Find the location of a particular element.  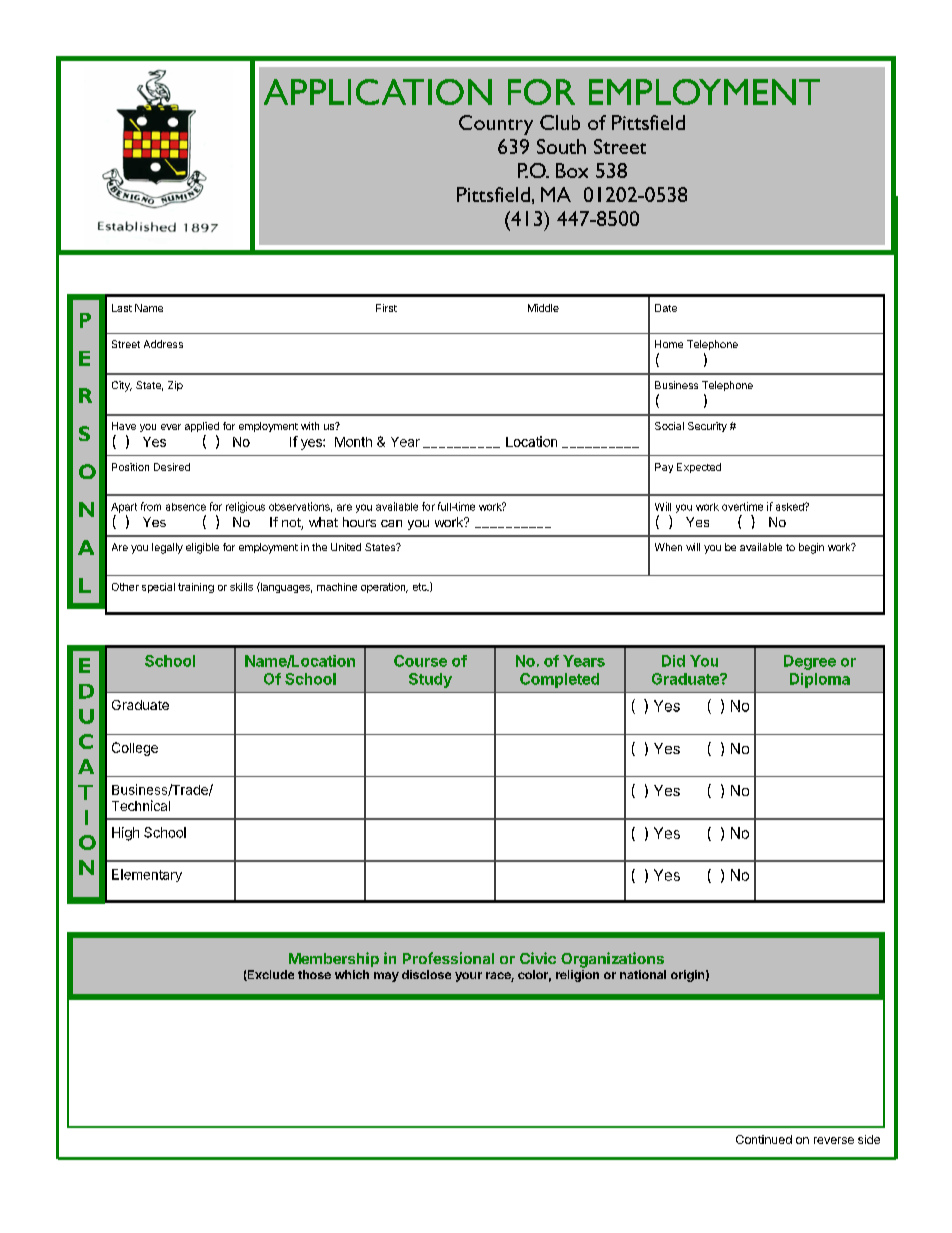

Diploma is located at coordinates (820, 680).
